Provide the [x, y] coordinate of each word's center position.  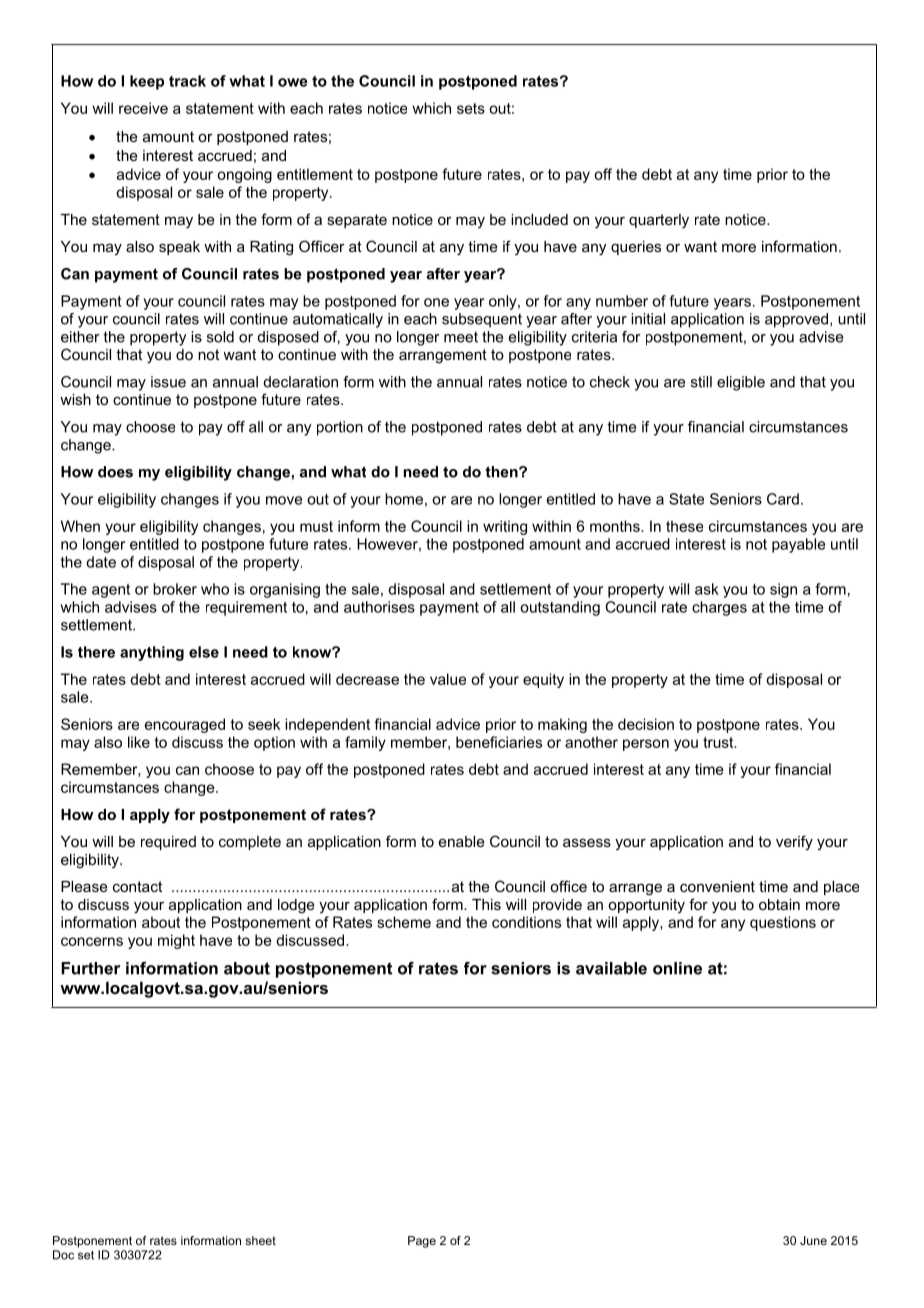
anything [152, 653]
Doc [63, 1255]
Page [422, 1242]
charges [719, 608]
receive [143, 108]
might [176, 941]
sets [471, 108]
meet [461, 337]
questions [783, 923]
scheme [404, 922]
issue [168, 382]
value [448, 679]
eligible [741, 383]
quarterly [659, 221]
